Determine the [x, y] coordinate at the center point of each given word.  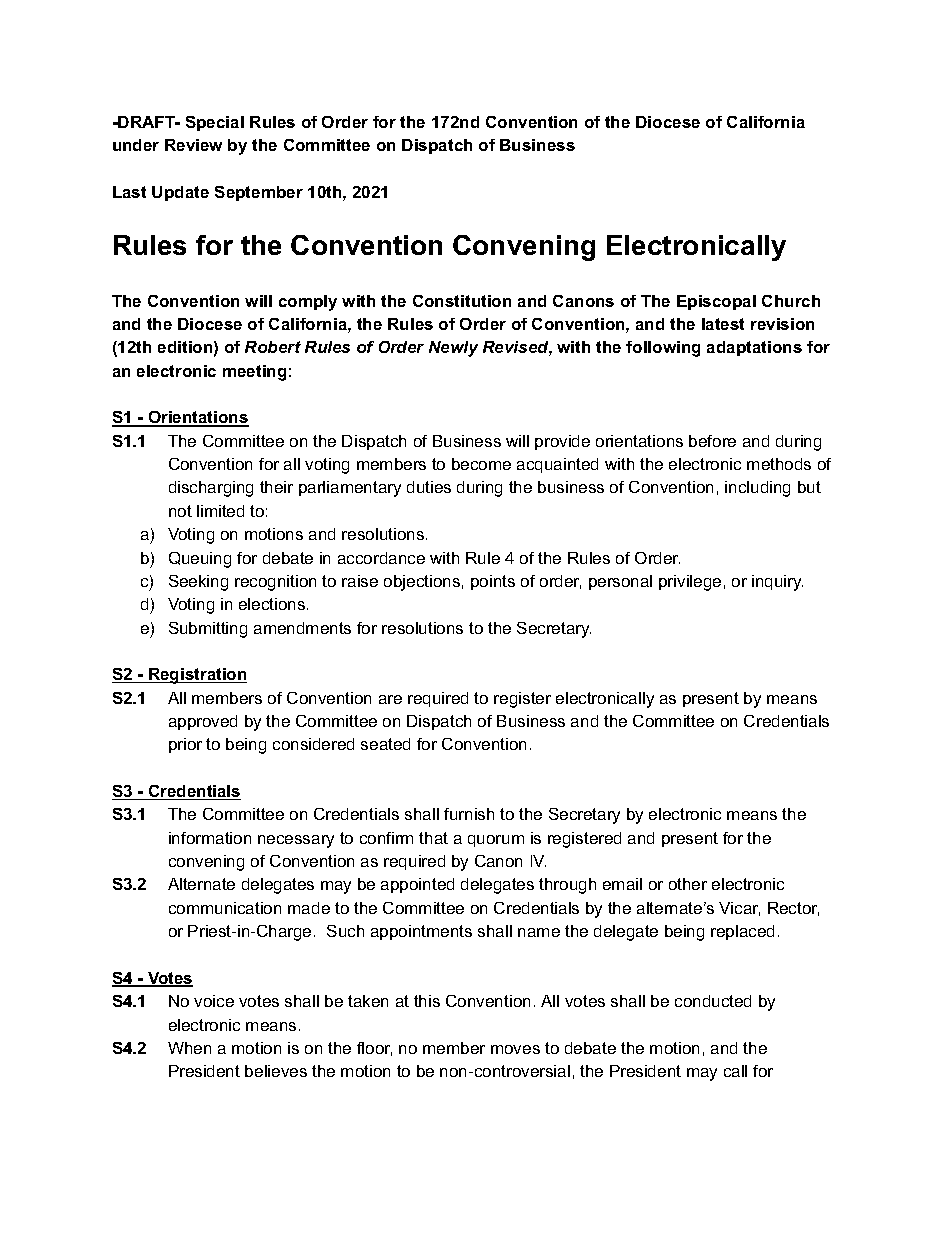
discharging [211, 489]
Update [180, 193]
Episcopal [716, 302]
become [481, 464]
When [189, 1048]
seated [385, 744]
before [712, 441]
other [688, 884]
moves [515, 1049]
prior [185, 745]
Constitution [462, 301]
